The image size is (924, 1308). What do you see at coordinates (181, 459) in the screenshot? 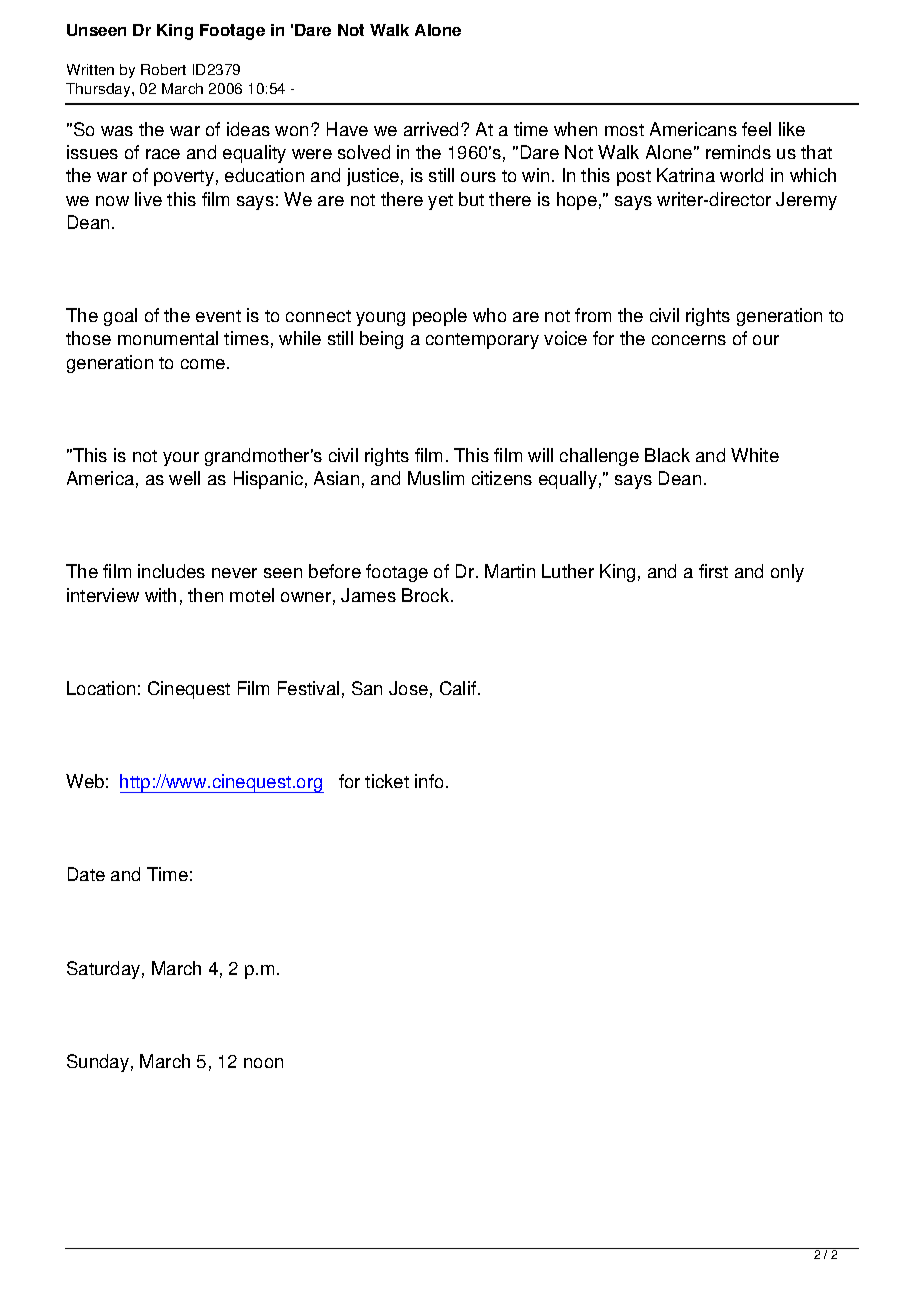
I see `your` at bounding box center [181, 459].
